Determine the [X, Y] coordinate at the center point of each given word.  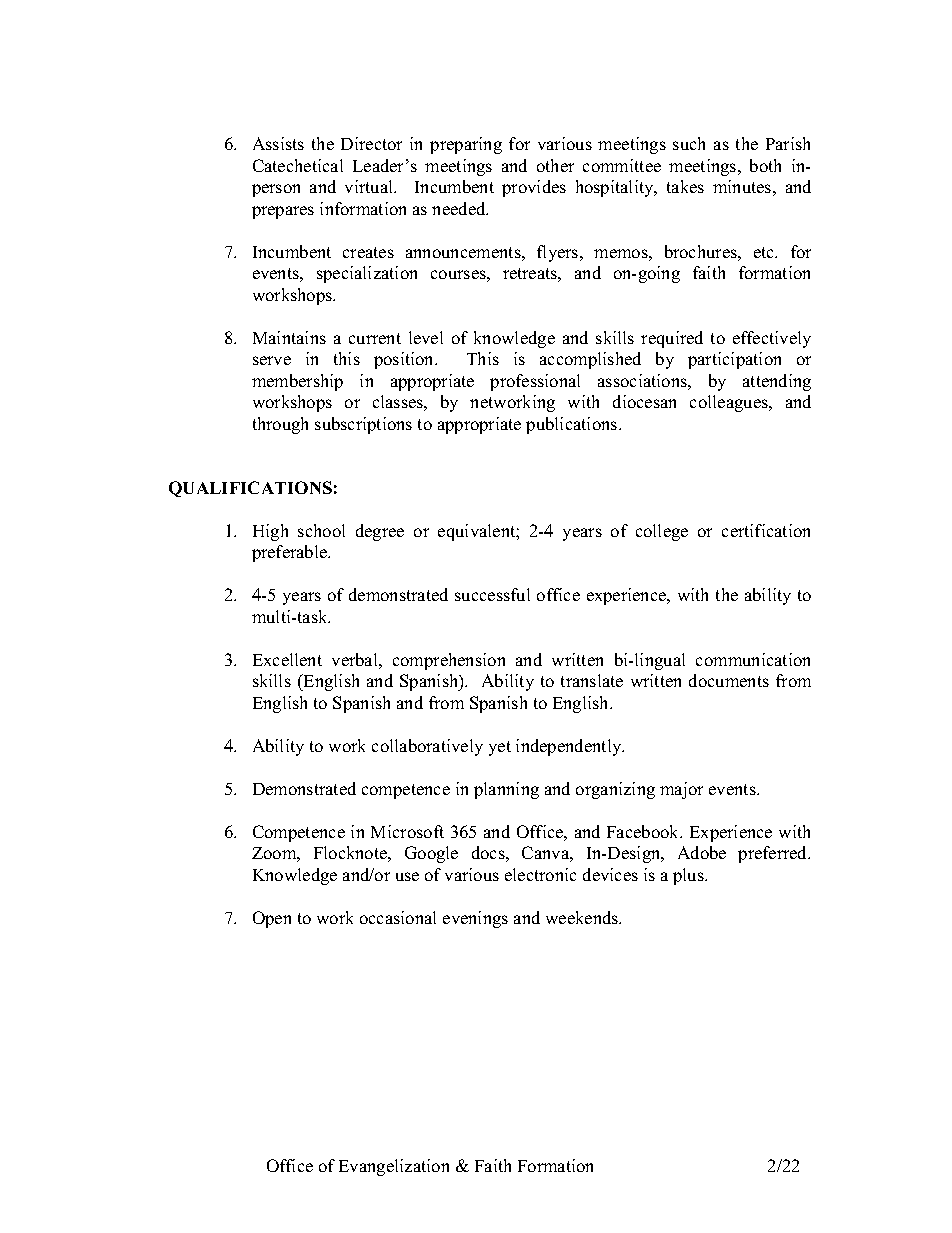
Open [272, 919]
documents [729, 680]
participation [734, 360]
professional [535, 382]
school [321, 530]
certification [766, 530]
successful [492, 594]
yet [500, 748]
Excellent [287, 659]
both [765, 165]
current [375, 338]
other [555, 165]
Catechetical [298, 165]
